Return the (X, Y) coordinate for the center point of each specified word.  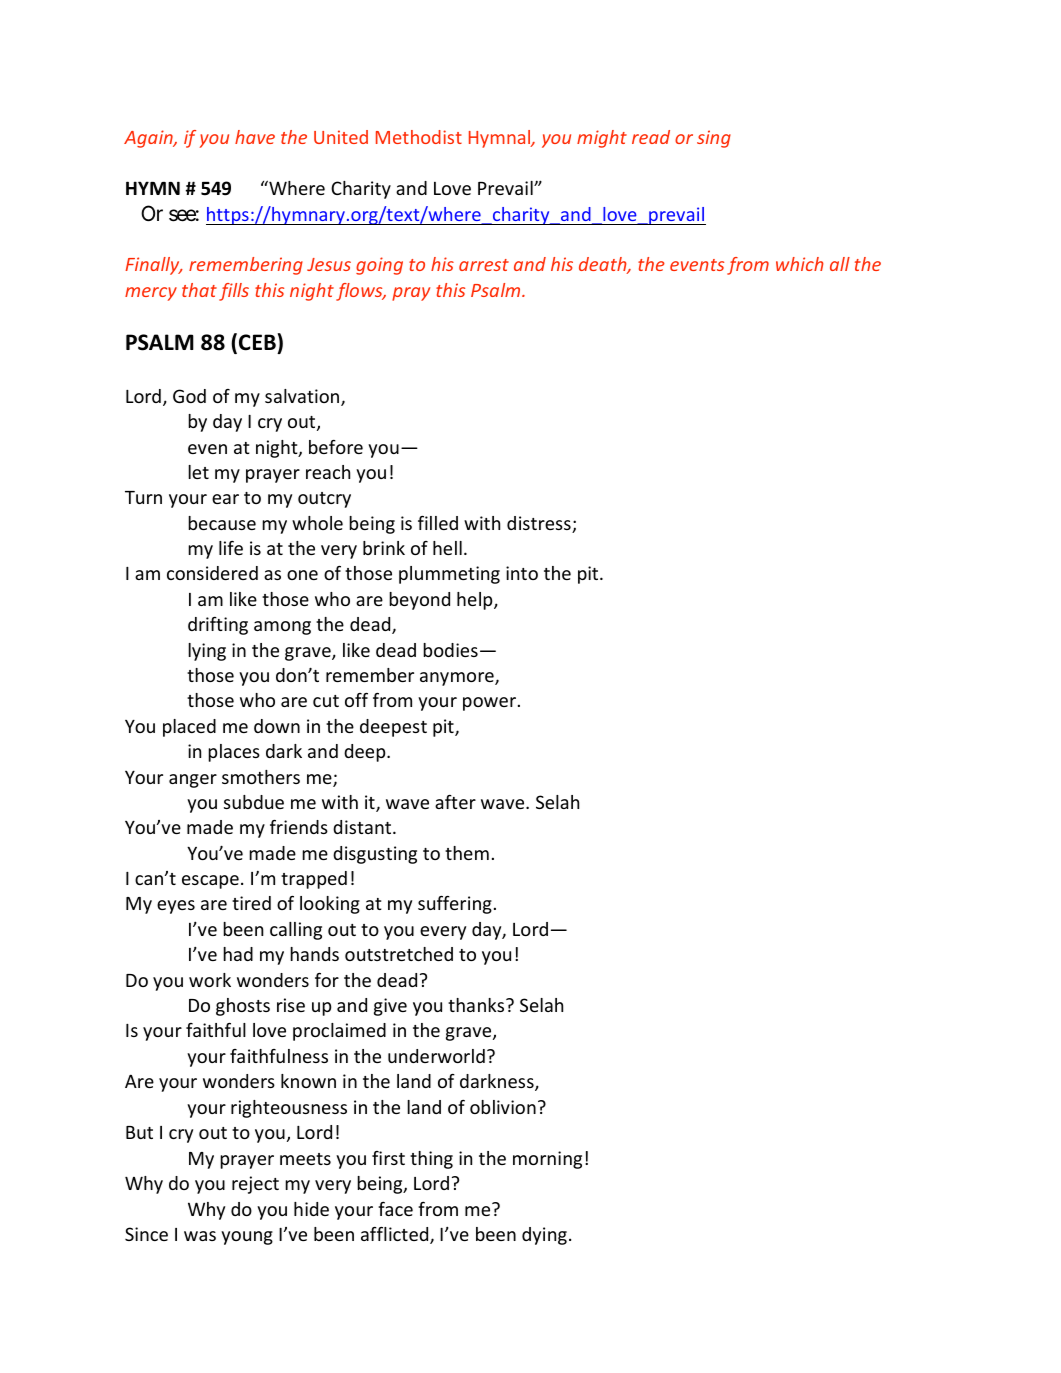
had (238, 954)
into (522, 573)
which (800, 264)
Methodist (419, 137)
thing (431, 1160)
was (200, 1236)
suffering (455, 905)
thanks (477, 1005)
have (255, 137)
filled (438, 523)
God (189, 396)
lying (207, 652)
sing (714, 139)
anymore (458, 679)
